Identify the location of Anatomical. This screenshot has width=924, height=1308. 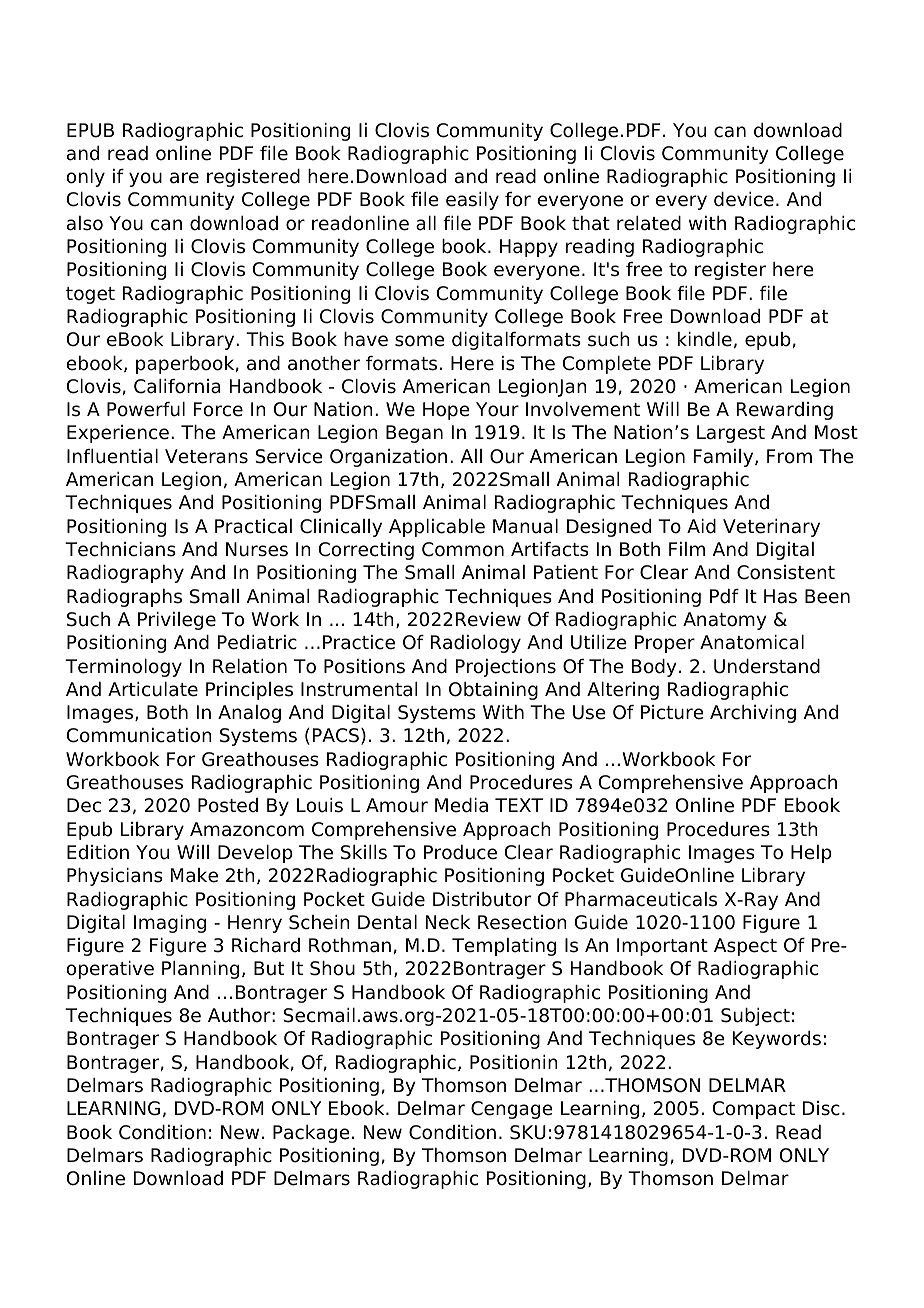
(752, 642).
